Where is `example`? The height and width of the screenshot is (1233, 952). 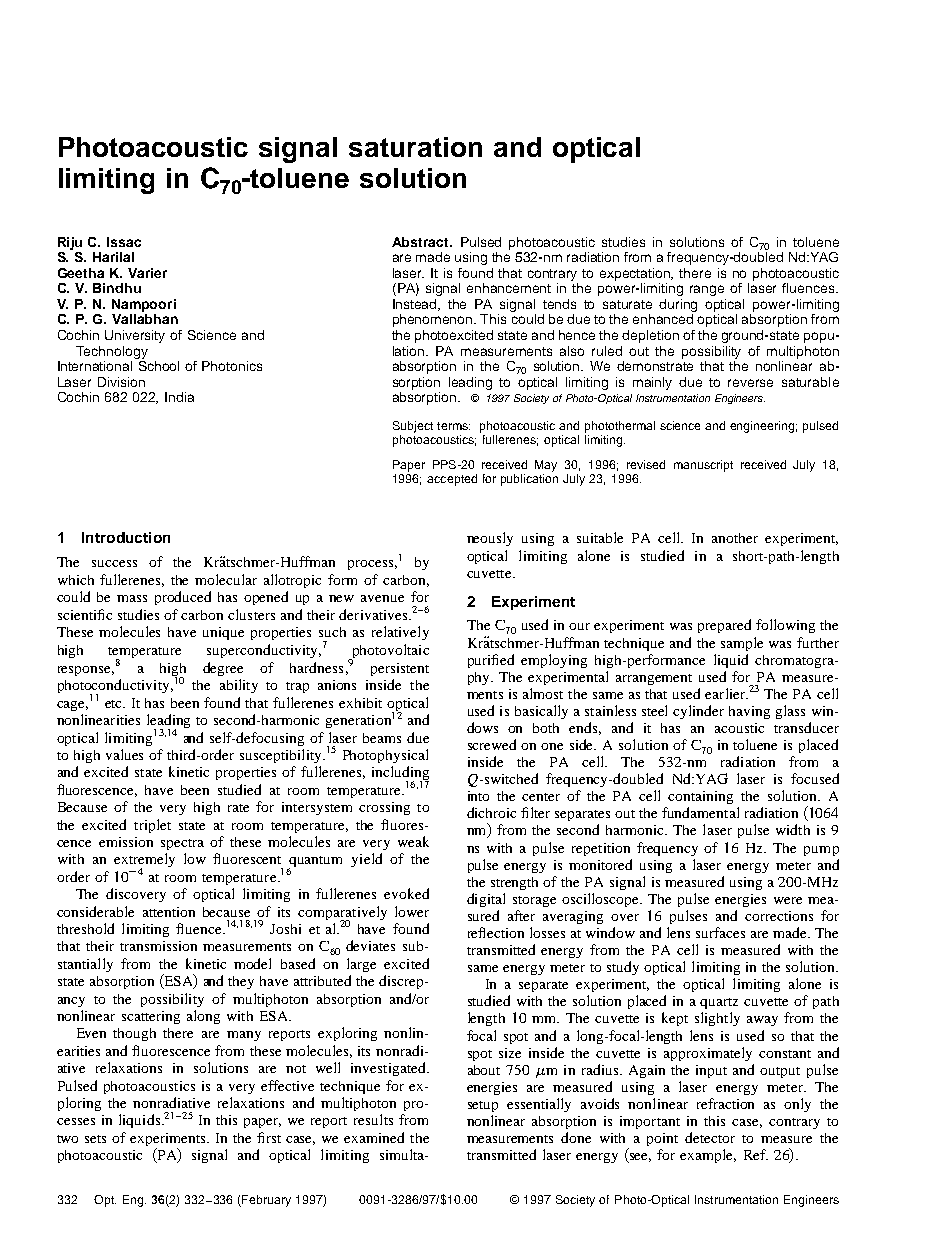
example is located at coordinates (708, 1156).
